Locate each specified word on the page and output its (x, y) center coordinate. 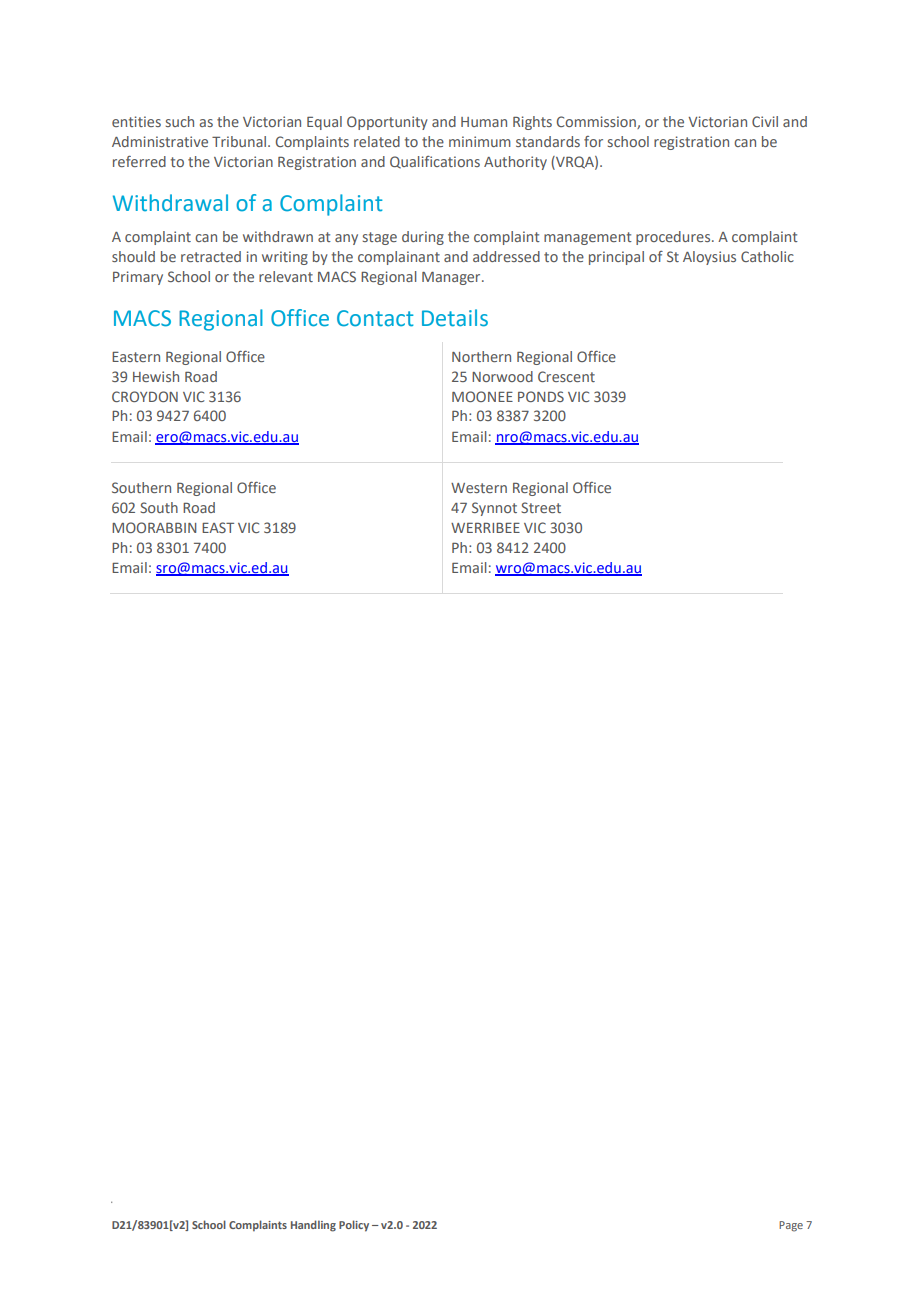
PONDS (541, 396)
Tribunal (240, 141)
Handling (313, 1226)
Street (541, 507)
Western (479, 488)
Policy (354, 1226)
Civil (765, 121)
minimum (480, 141)
